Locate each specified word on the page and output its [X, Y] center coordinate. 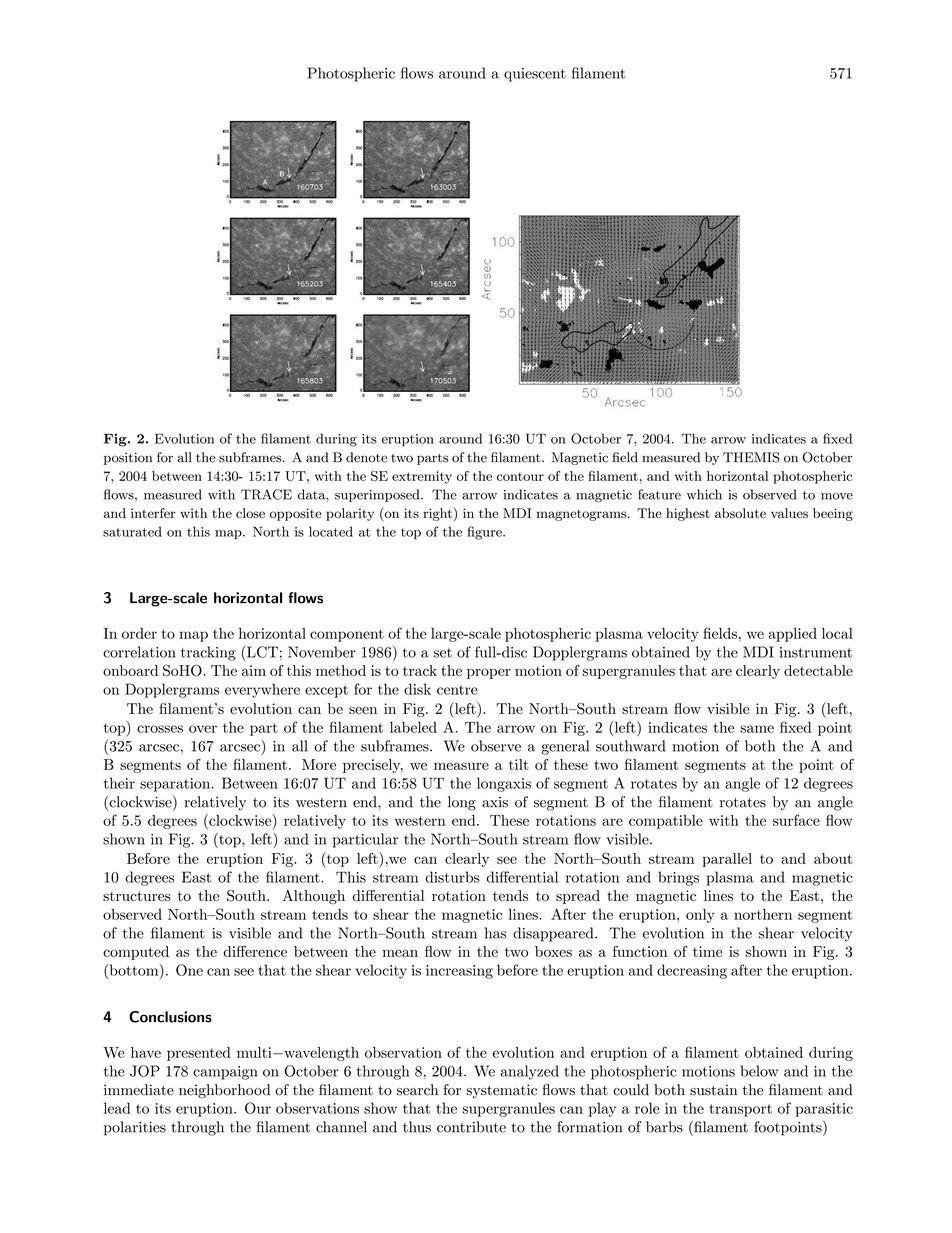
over [203, 729]
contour [520, 476]
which [704, 494]
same [757, 729]
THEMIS [751, 457]
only [700, 916]
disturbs [452, 877]
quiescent [535, 75]
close [250, 513]
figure [485, 533]
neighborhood [224, 1091]
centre [457, 690]
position [128, 458]
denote [366, 457]
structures [137, 896]
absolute [740, 513]
